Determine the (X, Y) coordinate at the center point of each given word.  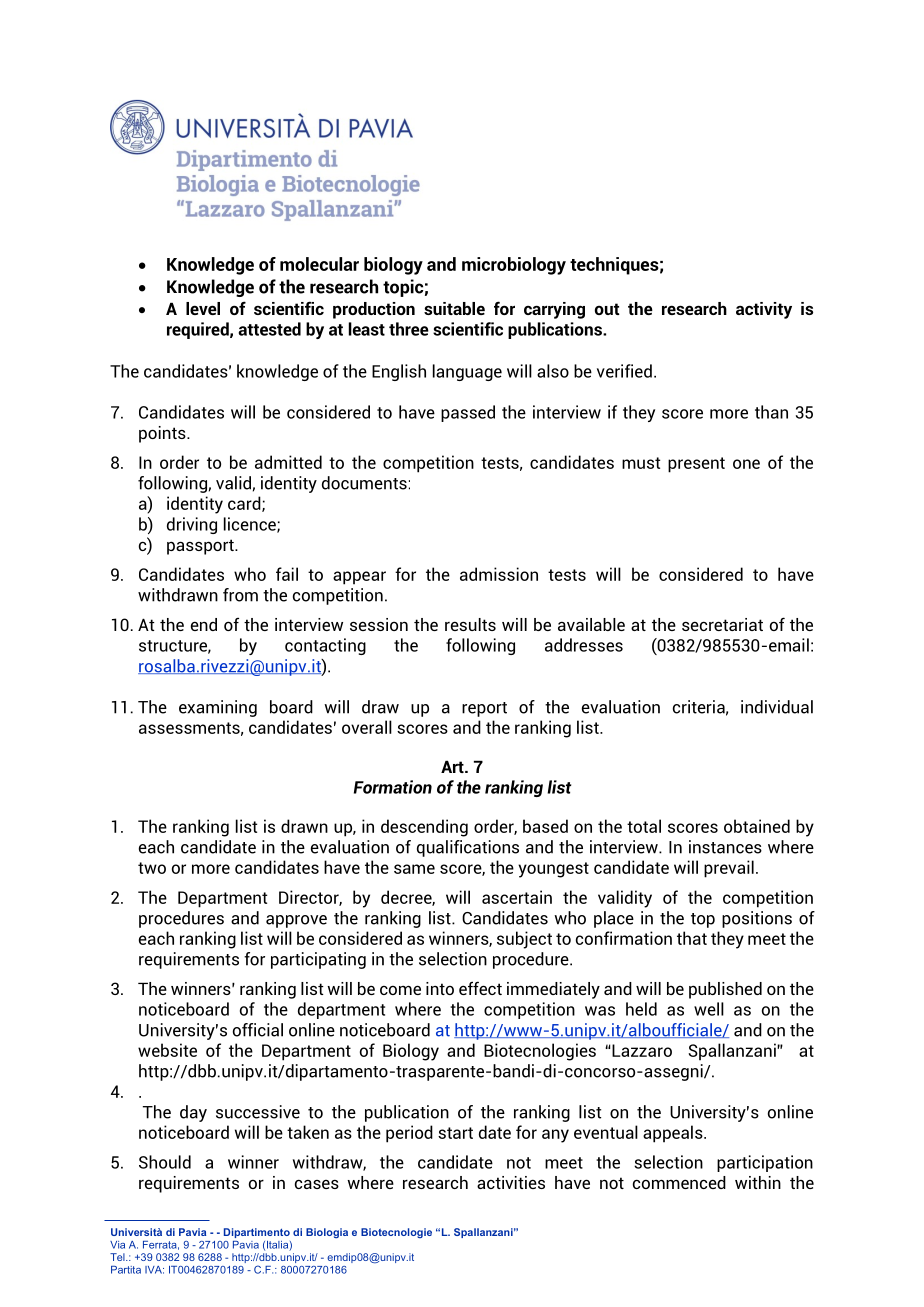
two (152, 868)
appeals (674, 1134)
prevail (729, 869)
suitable (454, 308)
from (240, 595)
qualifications (468, 848)
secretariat (722, 624)
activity (764, 310)
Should (165, 1162)
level (203, 308)
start (455, 1133)
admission (499, 574)
